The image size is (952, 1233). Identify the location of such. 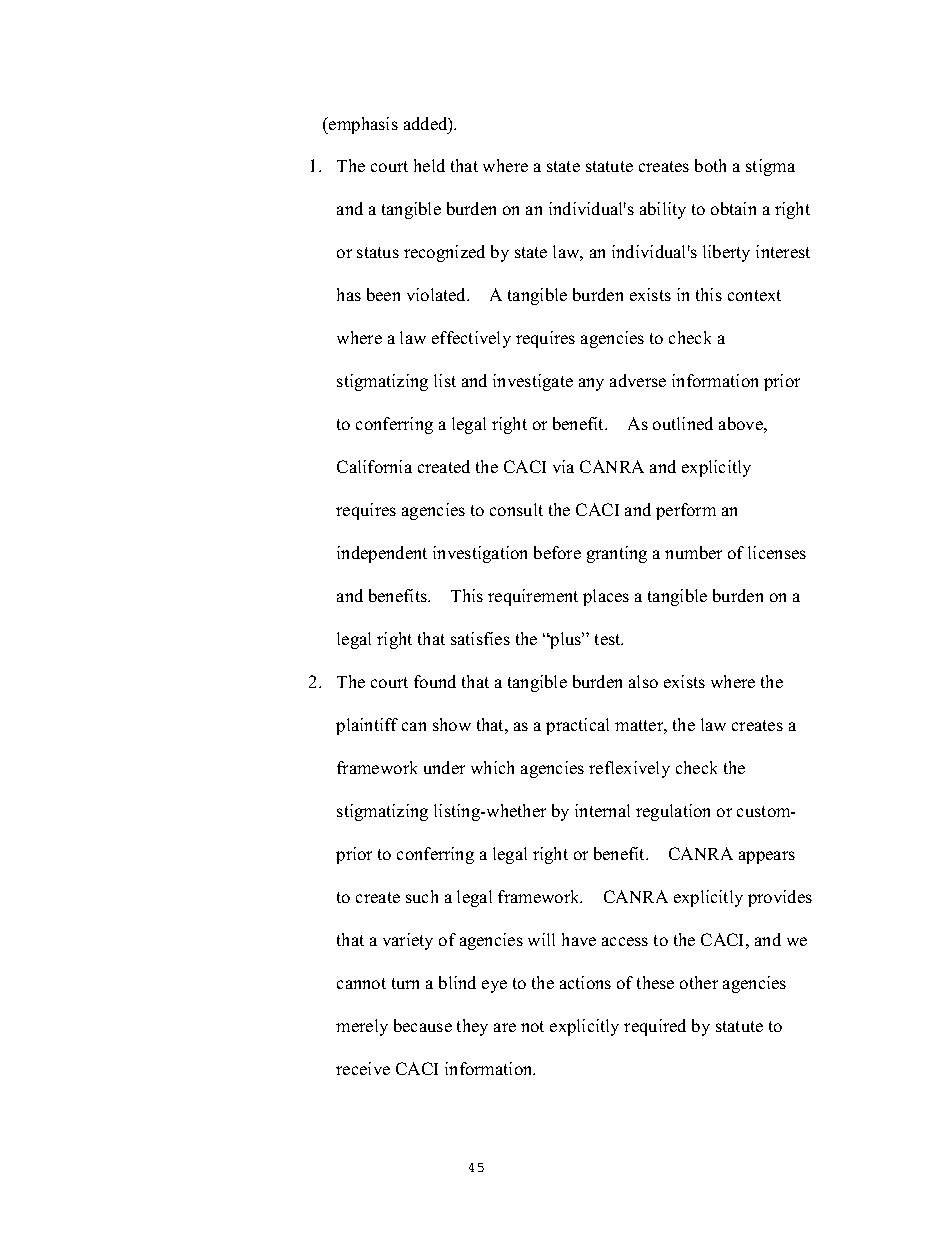
(422, 896).
